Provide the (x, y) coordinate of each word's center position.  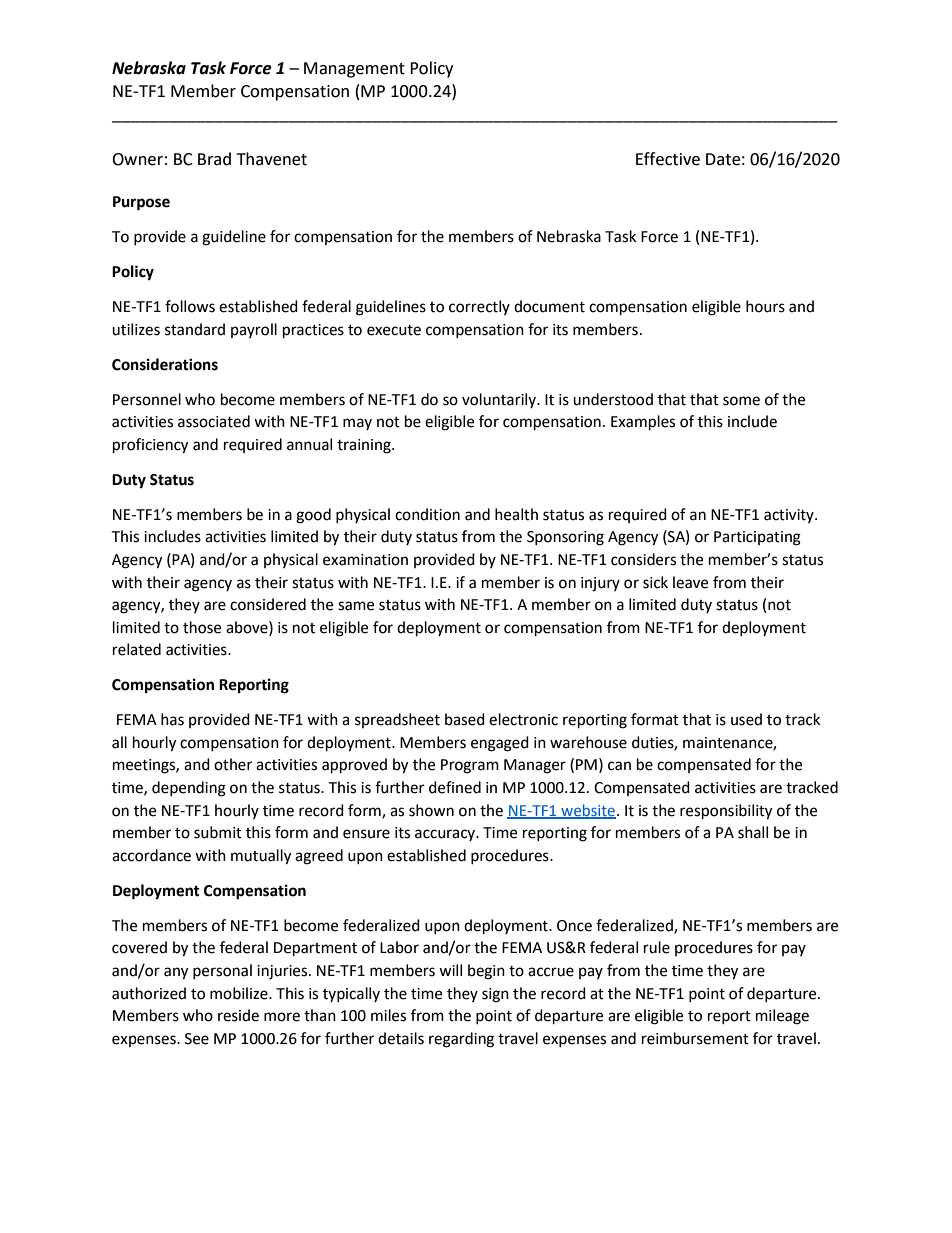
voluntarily (500, 400)
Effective (668, 159)
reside (238, 1015)
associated (214, 421)
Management (354, 70)
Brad (214, 159)
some (741, 401)
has (172, 719)
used (746, 719)
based (465, 719)
